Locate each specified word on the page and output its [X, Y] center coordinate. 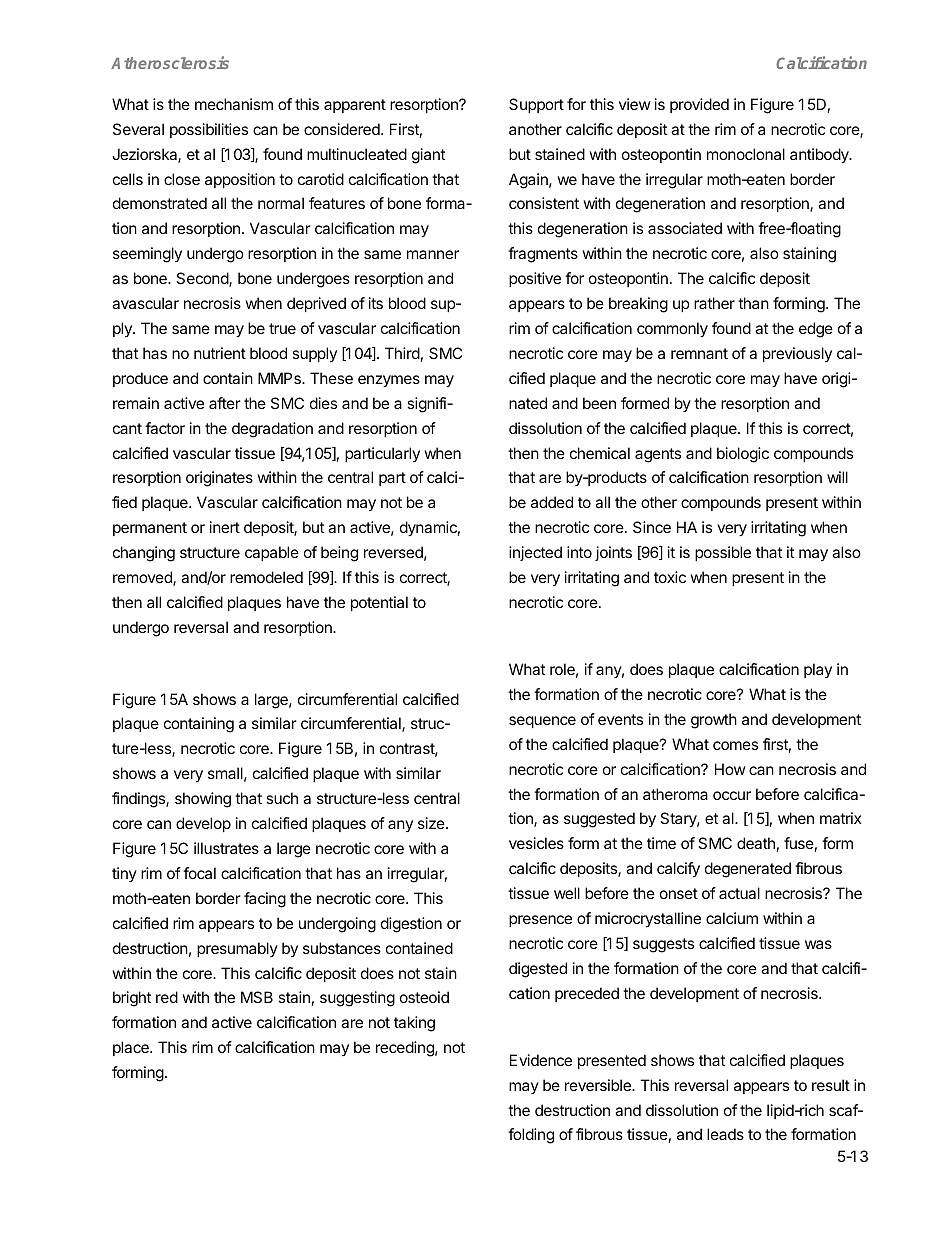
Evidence [541, 1060]
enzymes [389, 381]
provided [699, 105]
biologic [743, 455]
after [225, 403]
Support [536, 105]
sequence [542, 722]
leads [725, 1134]
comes [735, 745]
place [132, 1048]
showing [203, 800]
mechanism [234, 104]
